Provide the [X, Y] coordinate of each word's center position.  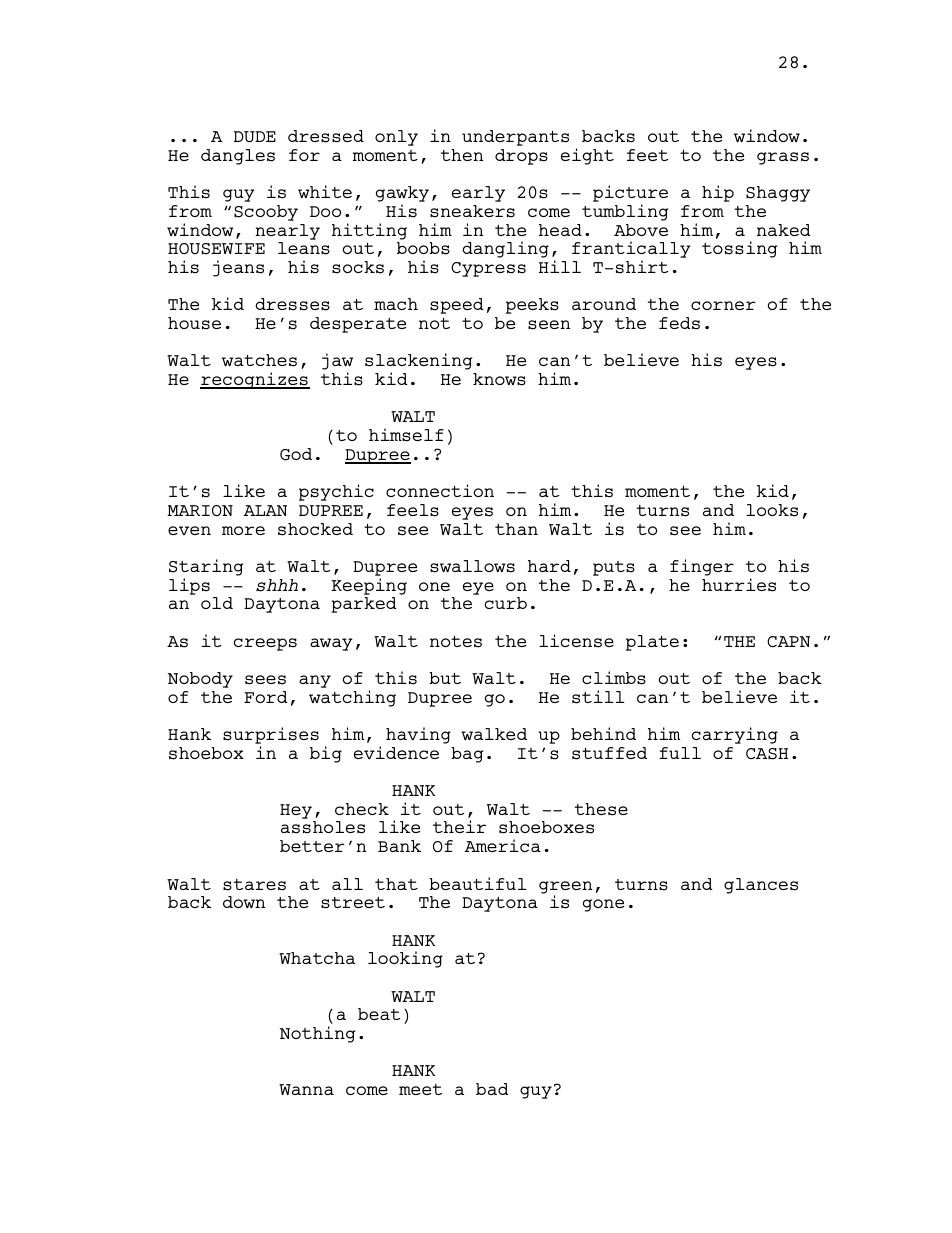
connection [440, 490]
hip [718, 193]
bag [467, 755]
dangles [238, 157]
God [296, 454]
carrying [735, 735]
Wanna [306, 1089]
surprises [271, 737]
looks [772, 510]
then [462, 155]
